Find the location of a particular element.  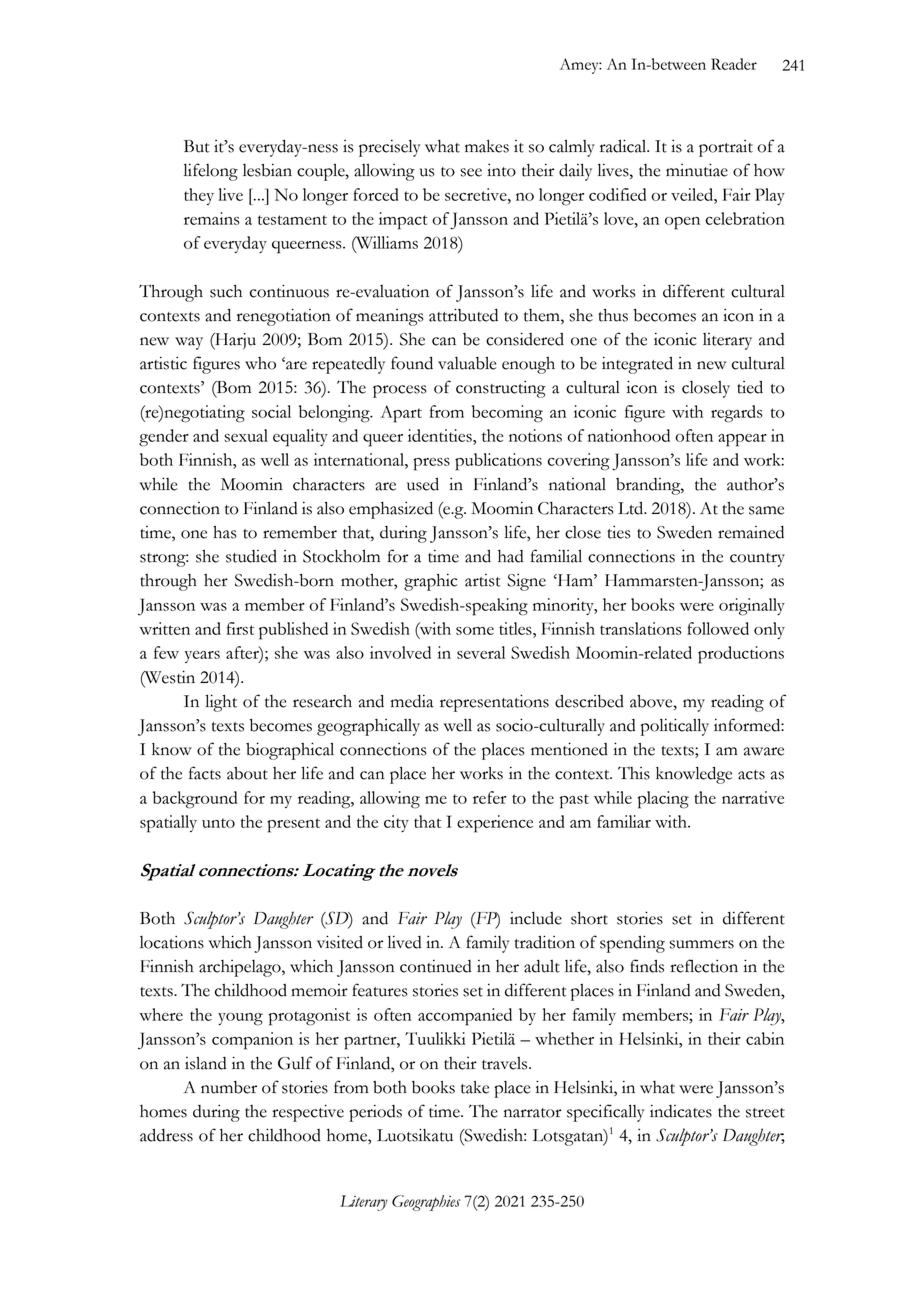

lesbian is located at coordinates (267, 170).
